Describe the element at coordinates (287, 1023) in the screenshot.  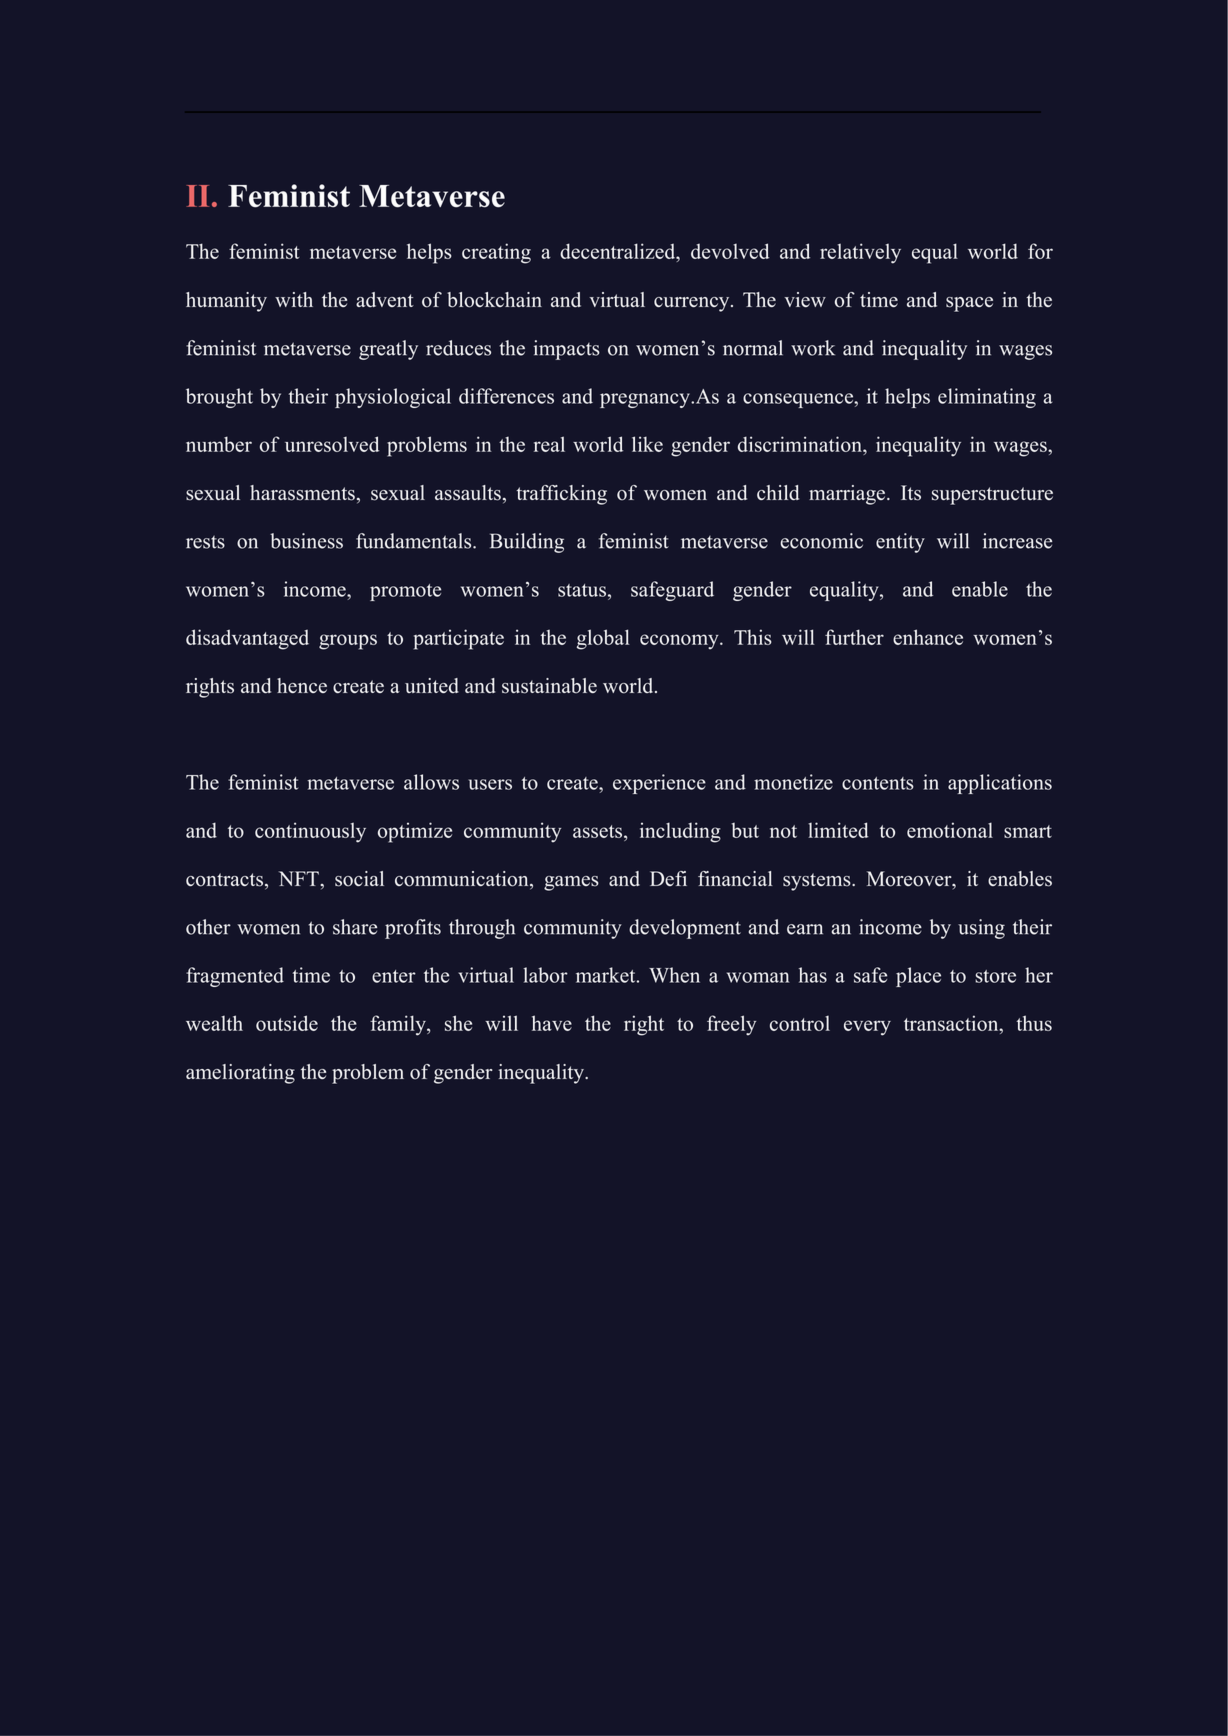
I see `outside` at that location.
